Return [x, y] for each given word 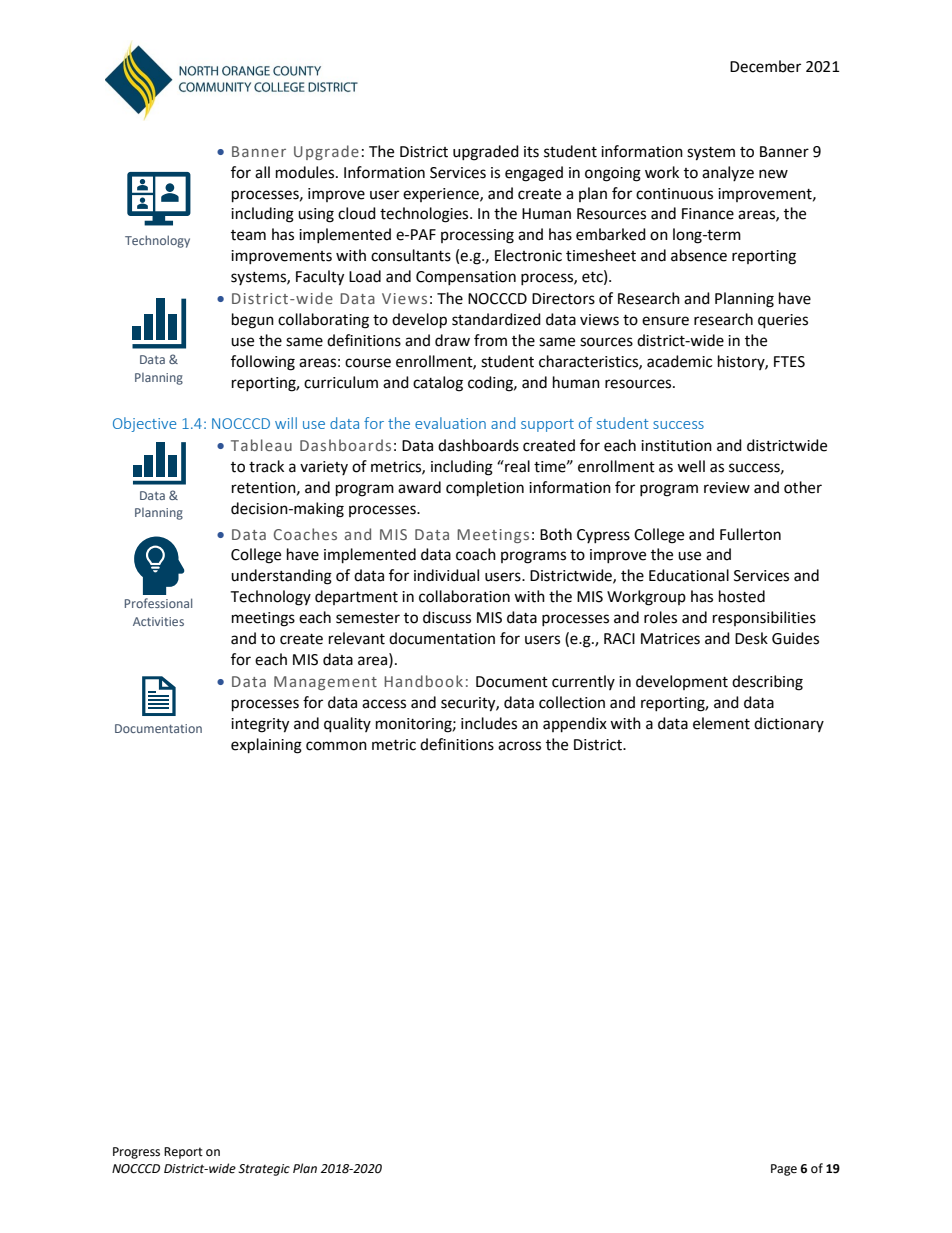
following [263, 363]
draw [452, 340]
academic [679, 361]
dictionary [789, 724]
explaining [266, 746]
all [262, 172]
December [765, 66]
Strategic [264, 1170]
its [531, 152]
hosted [742, 596]
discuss [447, 617]
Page [784, 1170]
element [721, 723]
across [519, 746]
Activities [158, 621]
